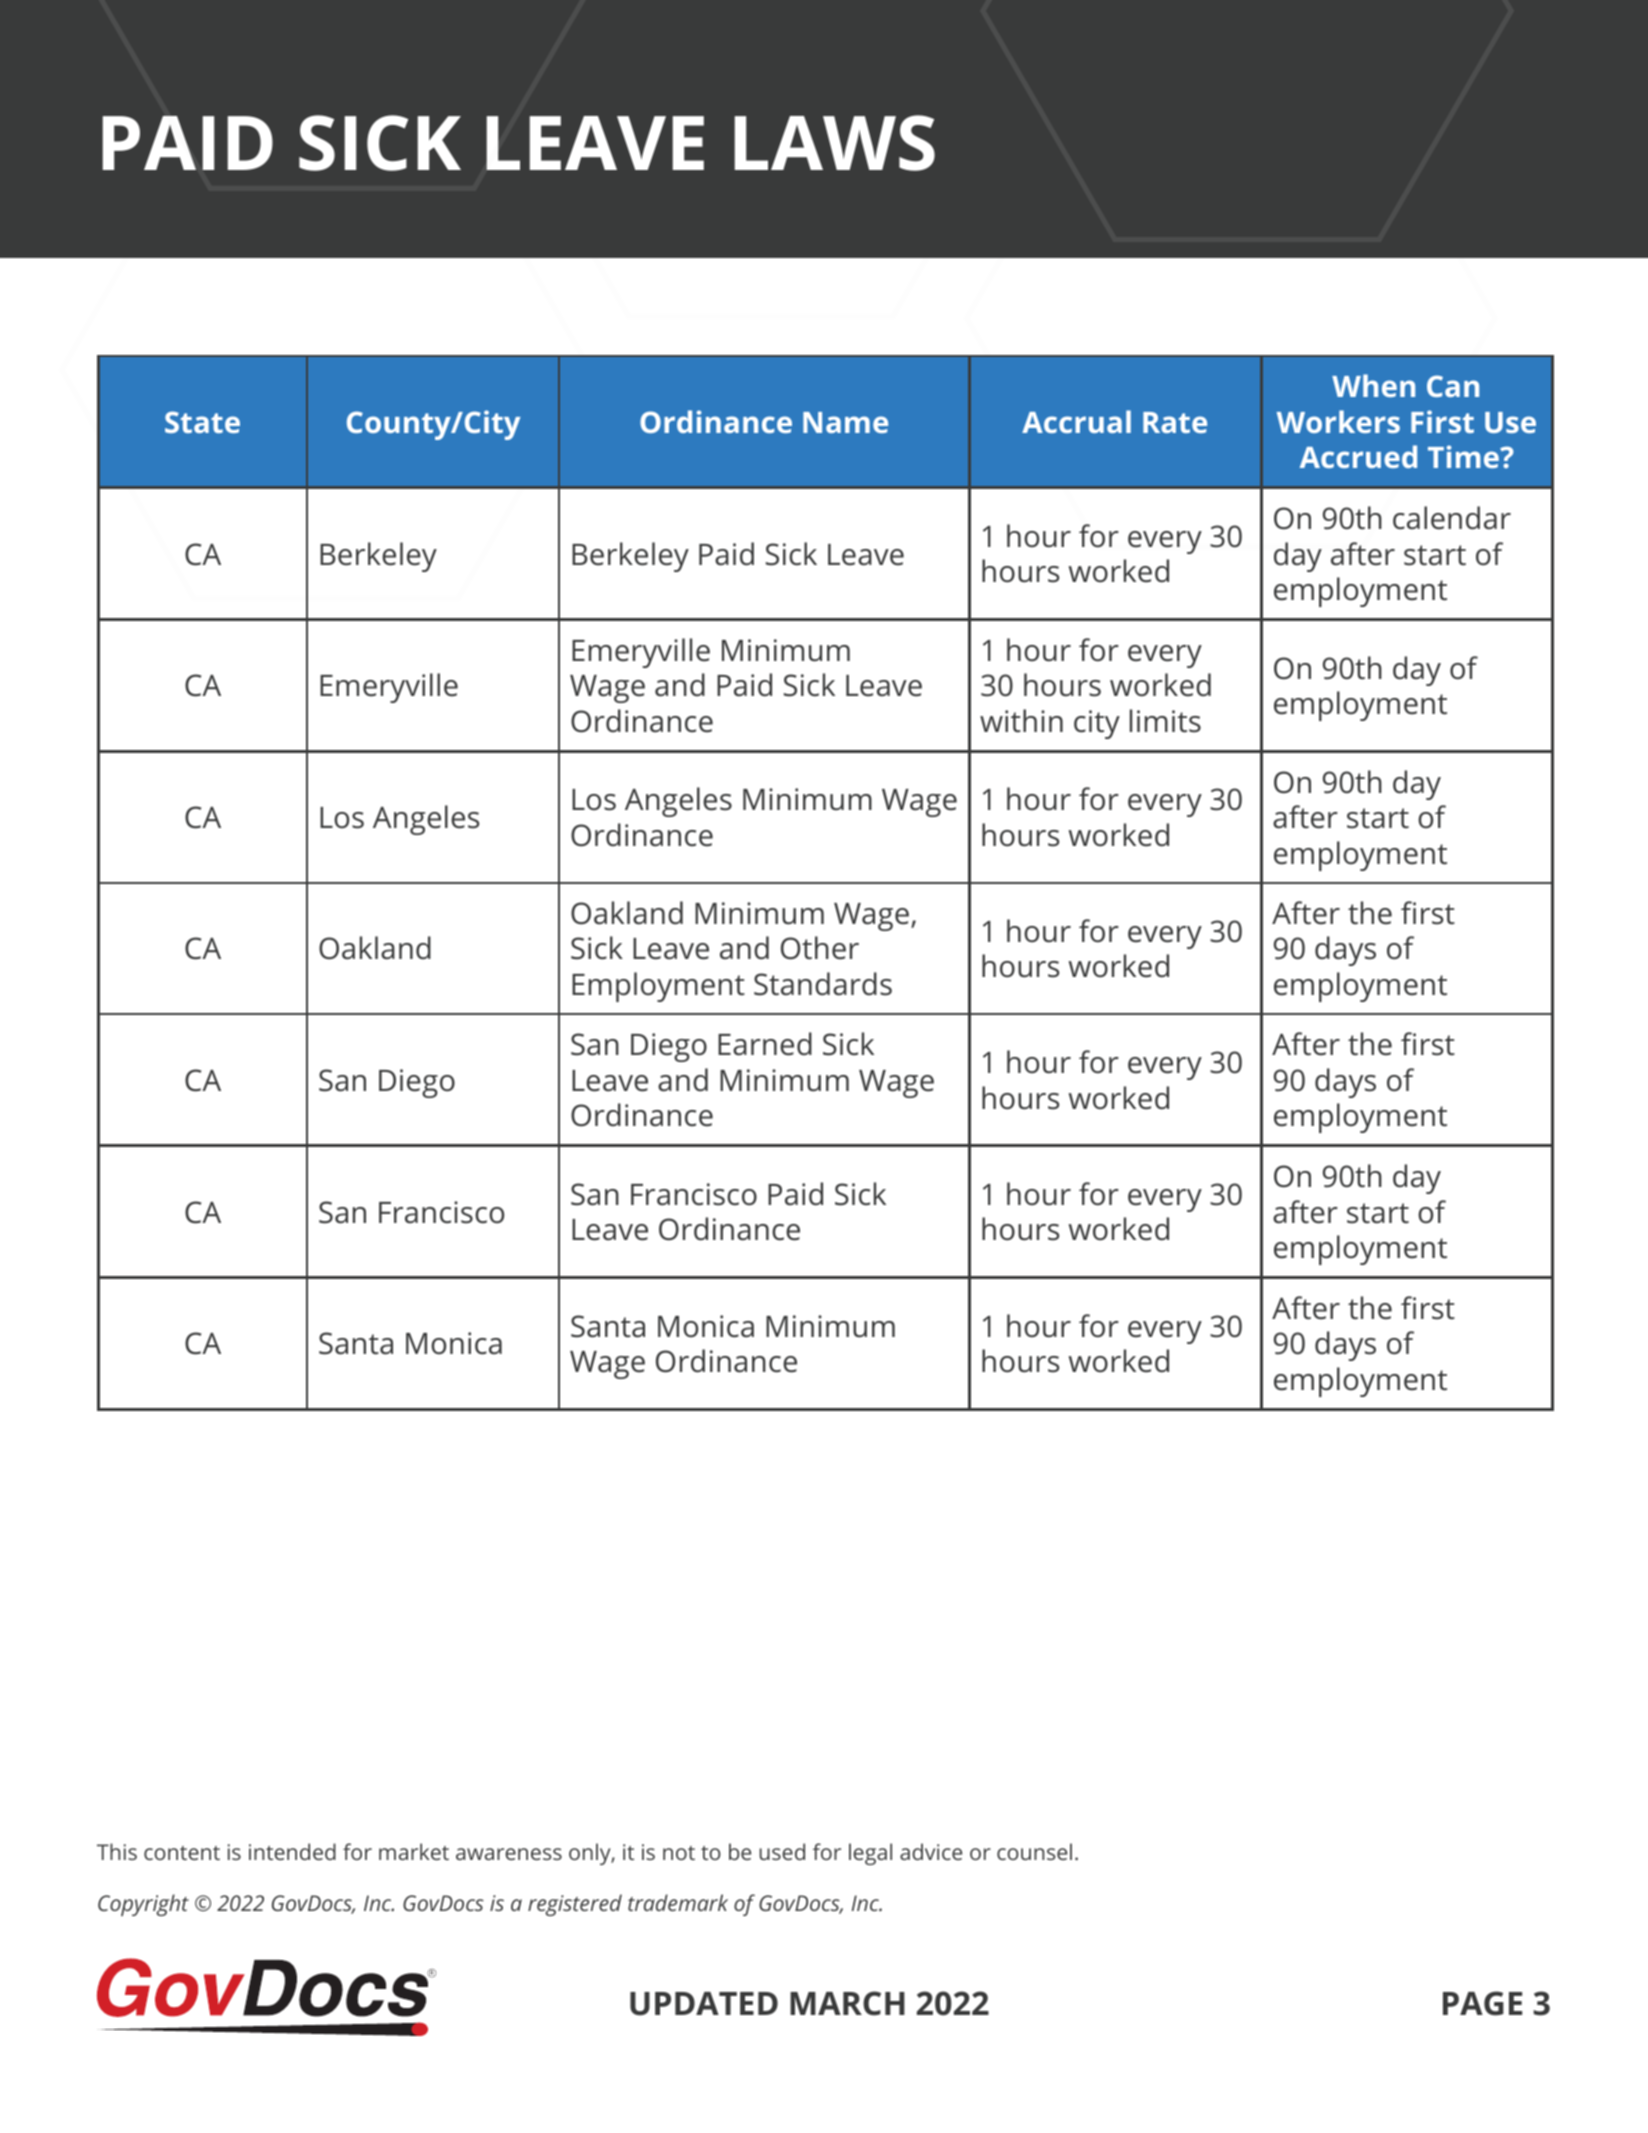 Image resolution: width=1648 pixels, height=2133 pixels. I want to click on MARCH, so click(847, 2003).
